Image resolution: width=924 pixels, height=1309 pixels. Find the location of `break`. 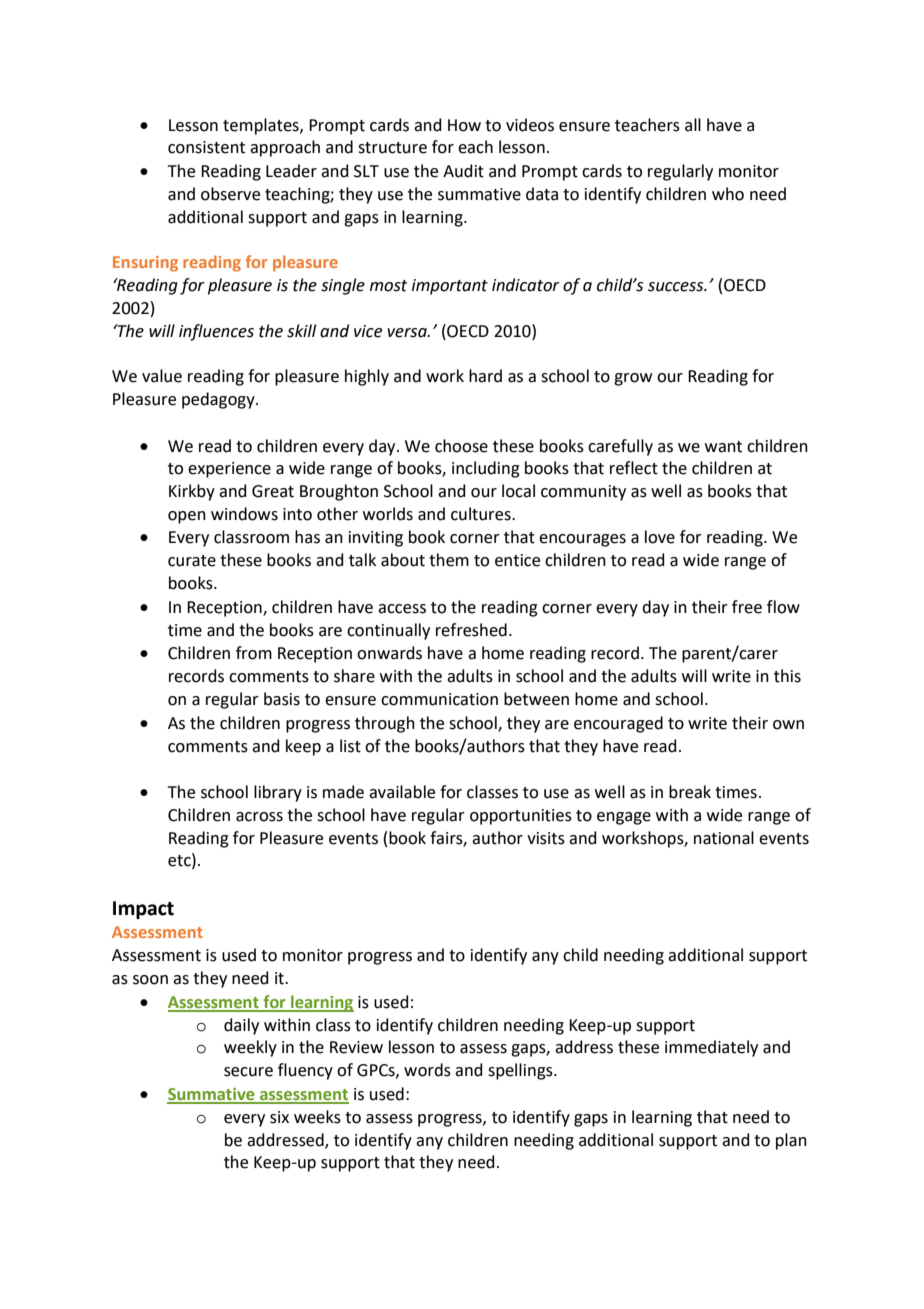

break is located at coordinates (690, 792).
